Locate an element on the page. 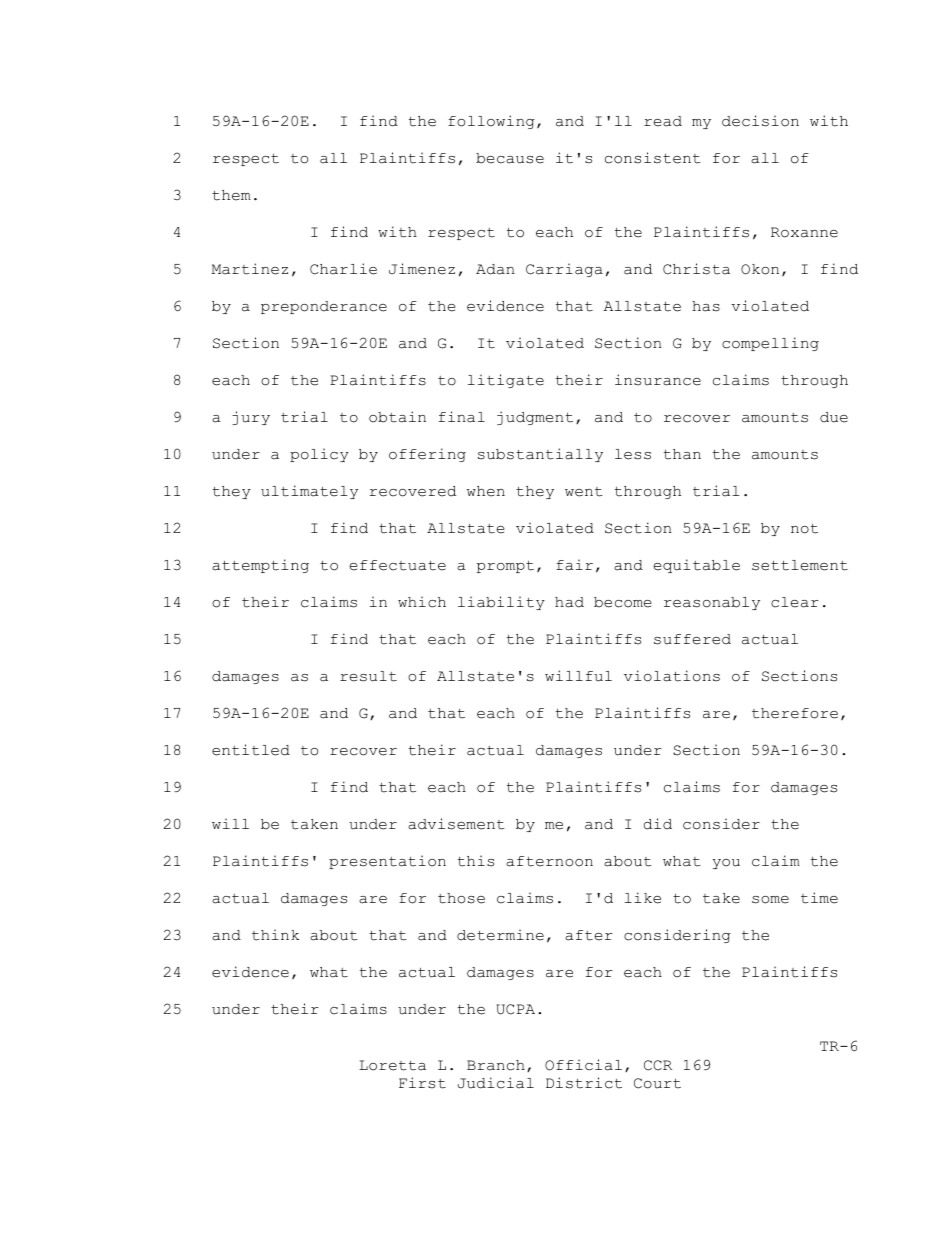  attempting is located at coordinates (260, 566).
